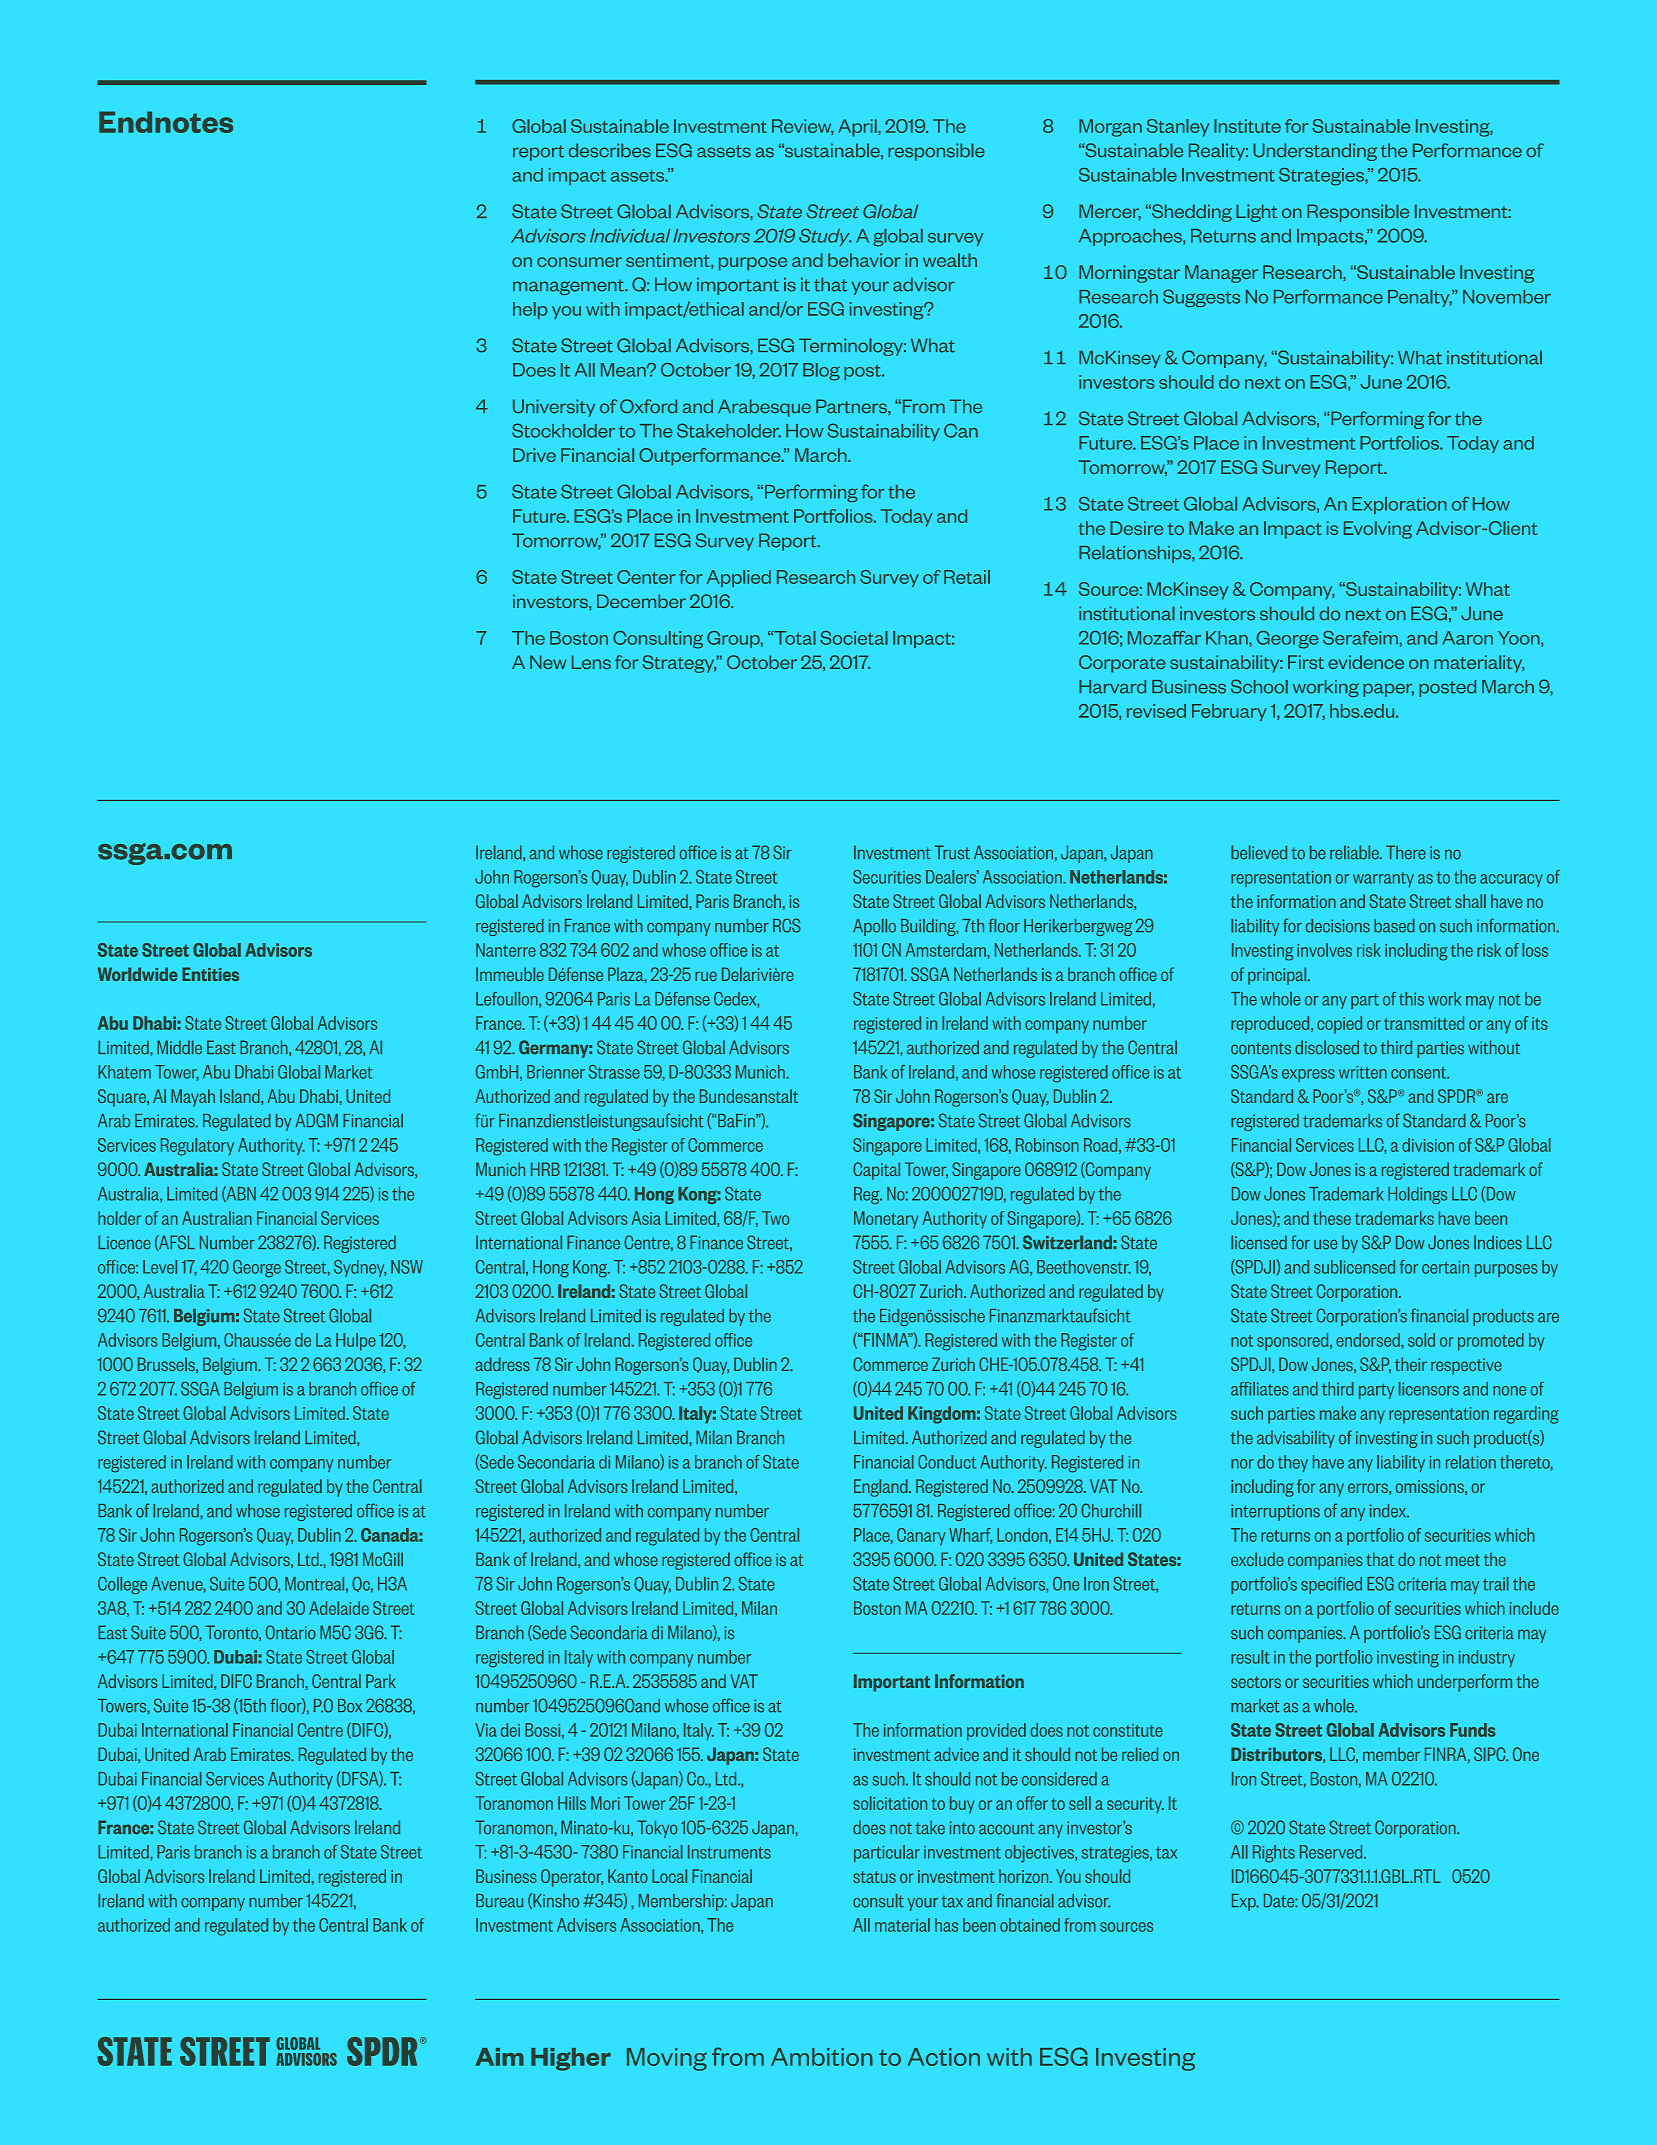  Describe the element at coordinates (1315, 152) in the screenshot. I see `Understanding` at that location.
